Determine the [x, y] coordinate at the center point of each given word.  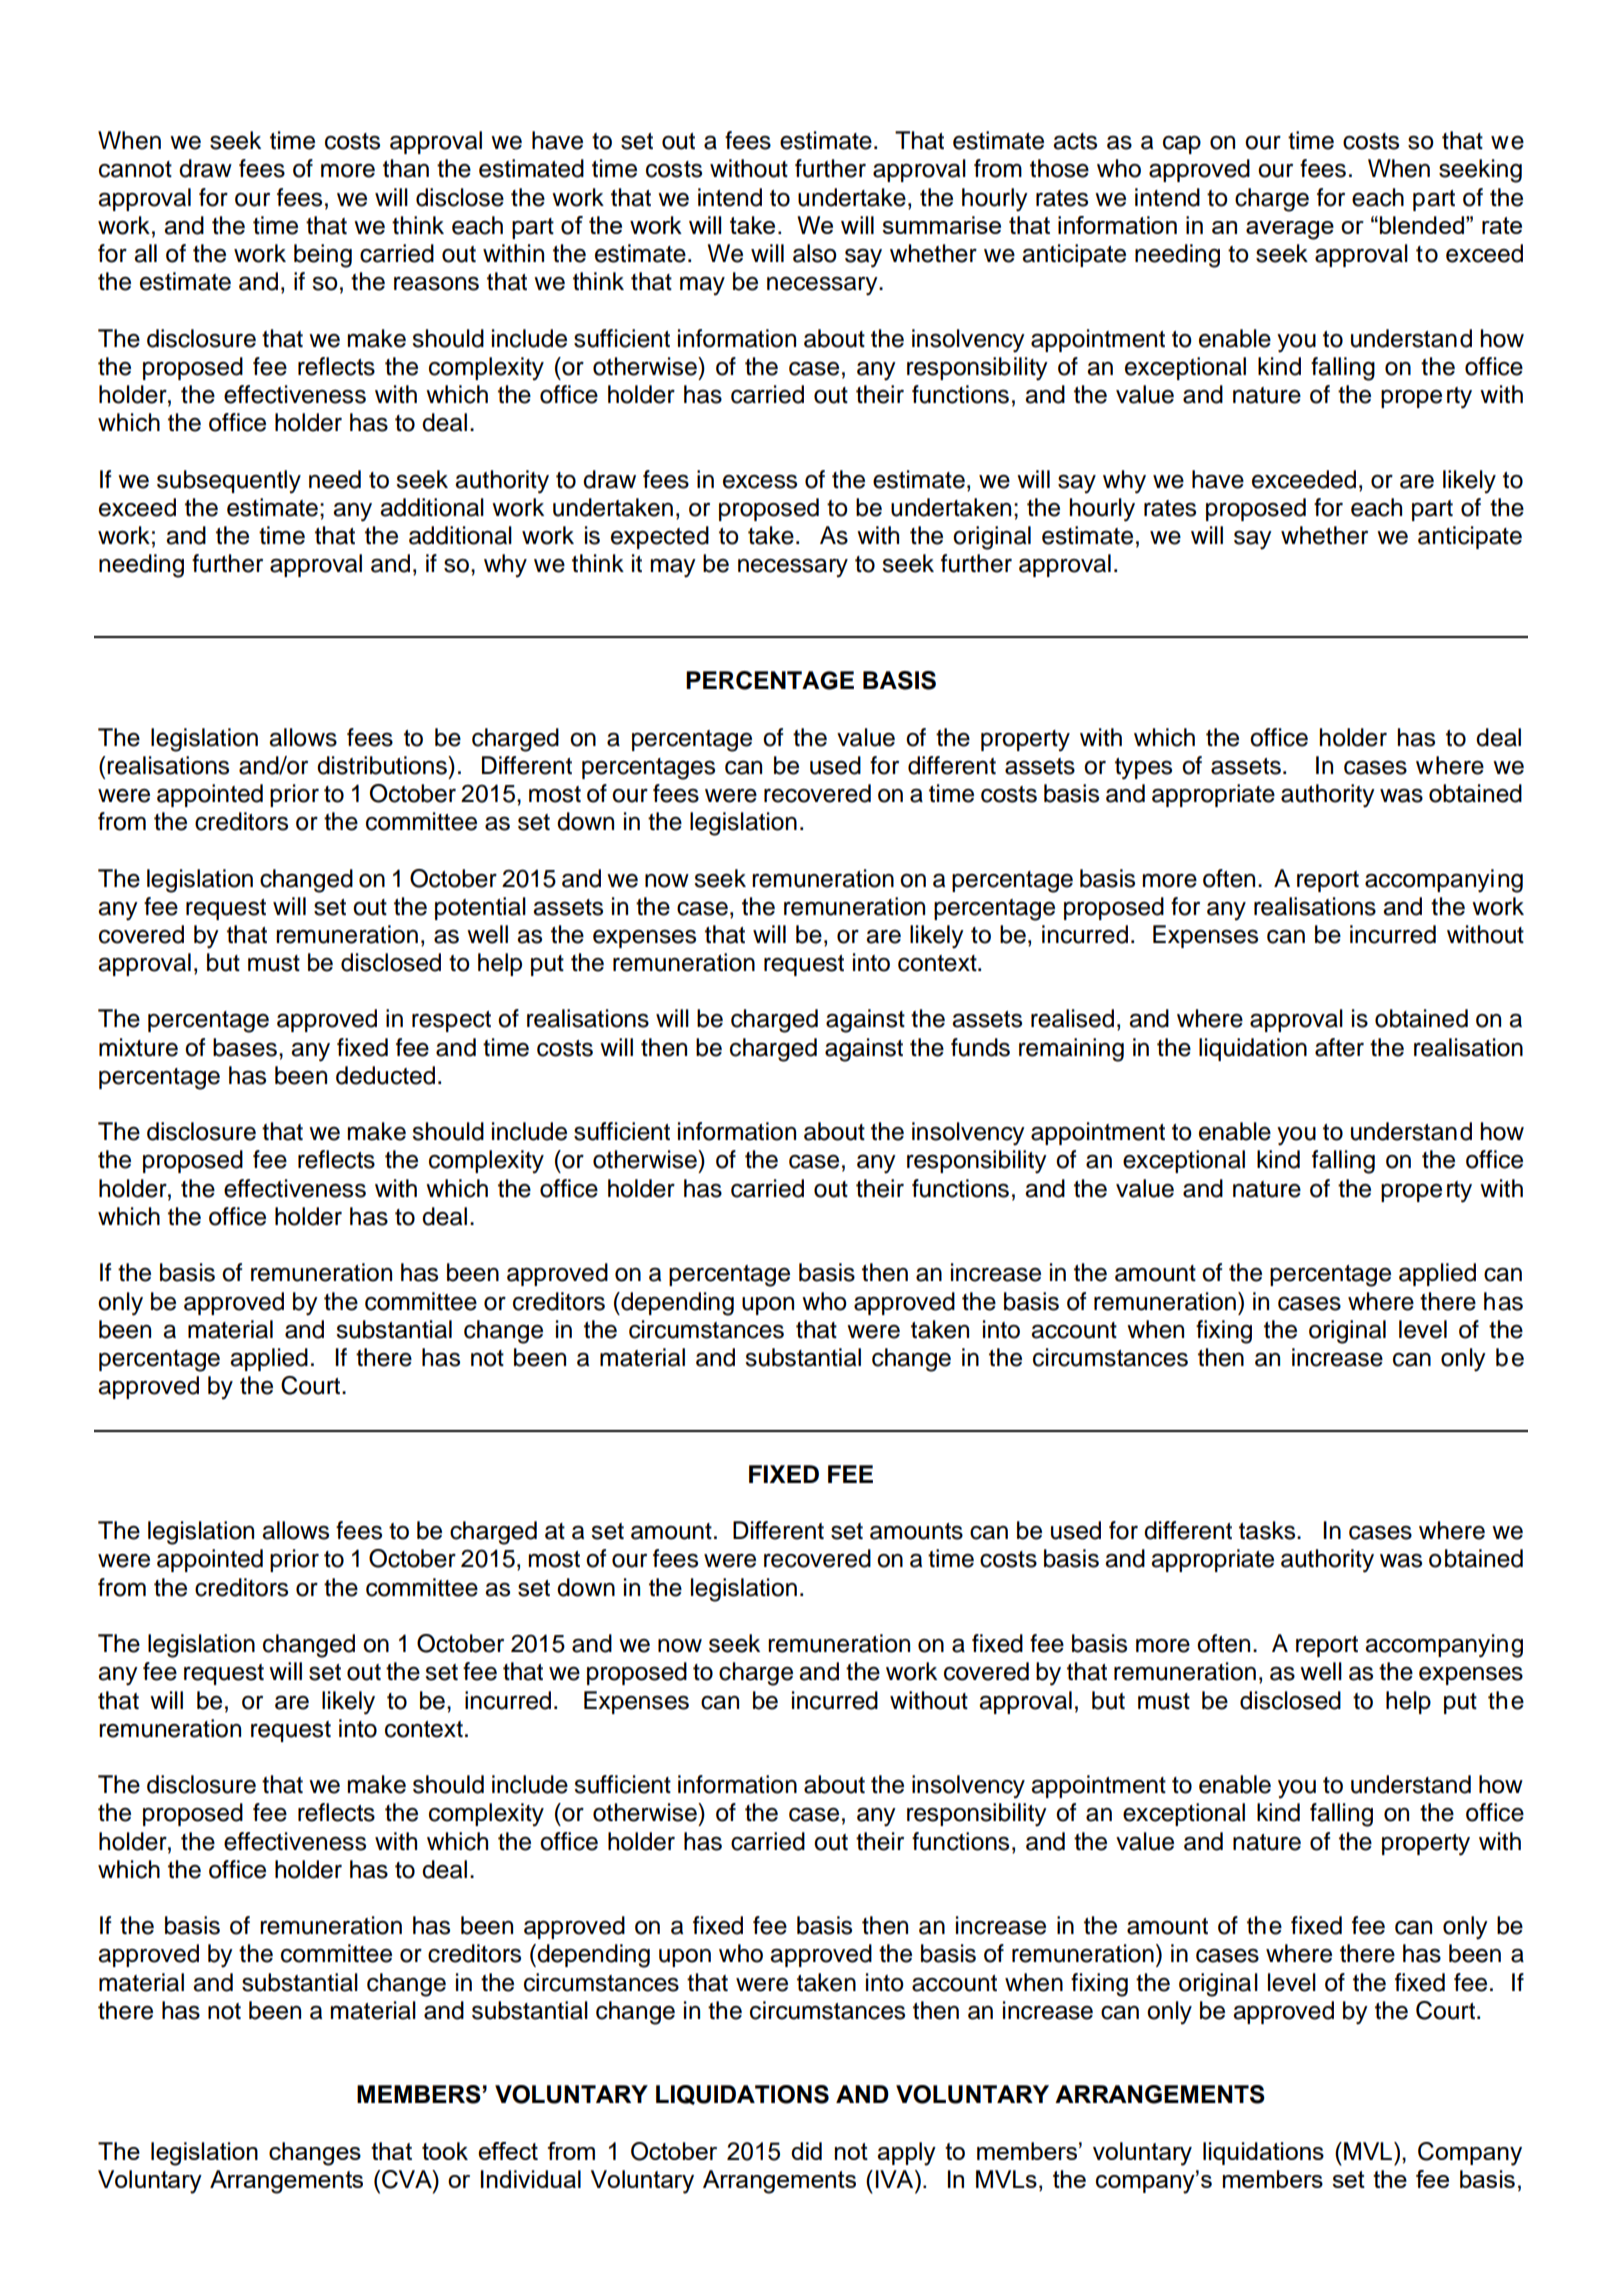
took [445, 2151]
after [1339, 1047]
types [1143, 769]
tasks [1268, 1530]
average [1290, 230]
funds [980, 1047]
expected [660, 537]
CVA [408, 2179]
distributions [383, 765]
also [815, 253]
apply [906, 2154]
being [323, 256]
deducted [385, 1075]
